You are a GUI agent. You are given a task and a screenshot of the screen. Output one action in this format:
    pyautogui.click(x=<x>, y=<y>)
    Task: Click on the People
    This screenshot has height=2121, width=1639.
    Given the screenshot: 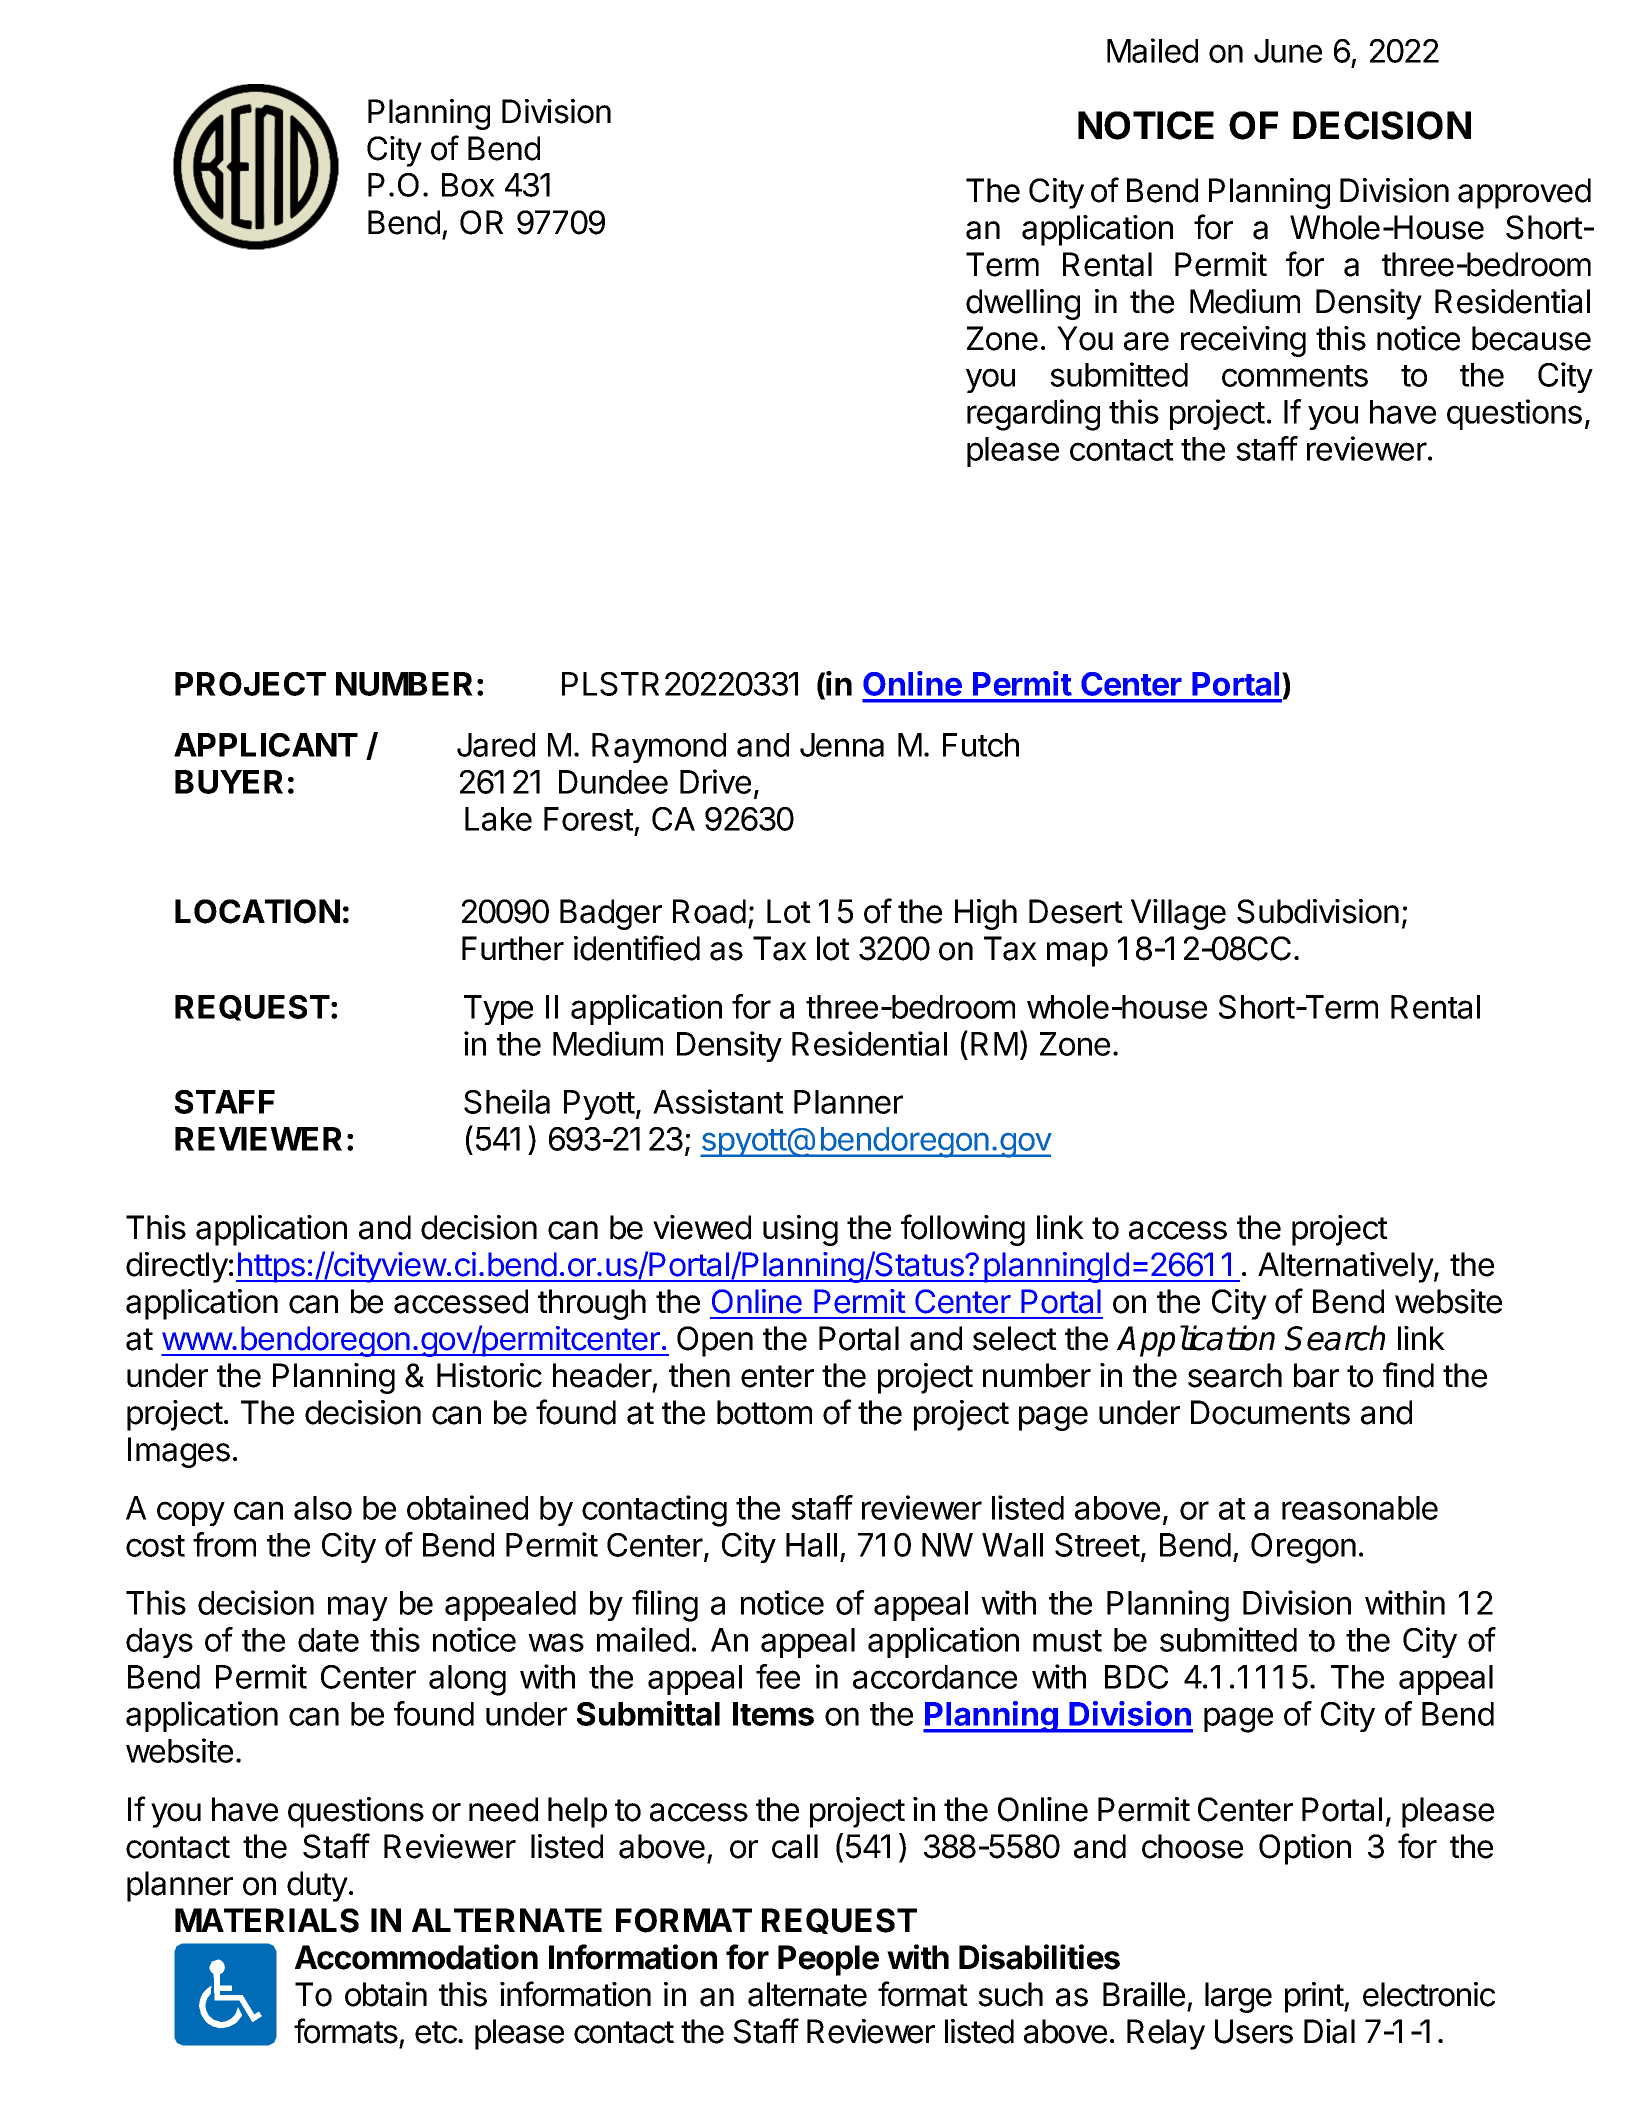 What is the action you would take?
    pyautogui.click(x=828, y=1960)
